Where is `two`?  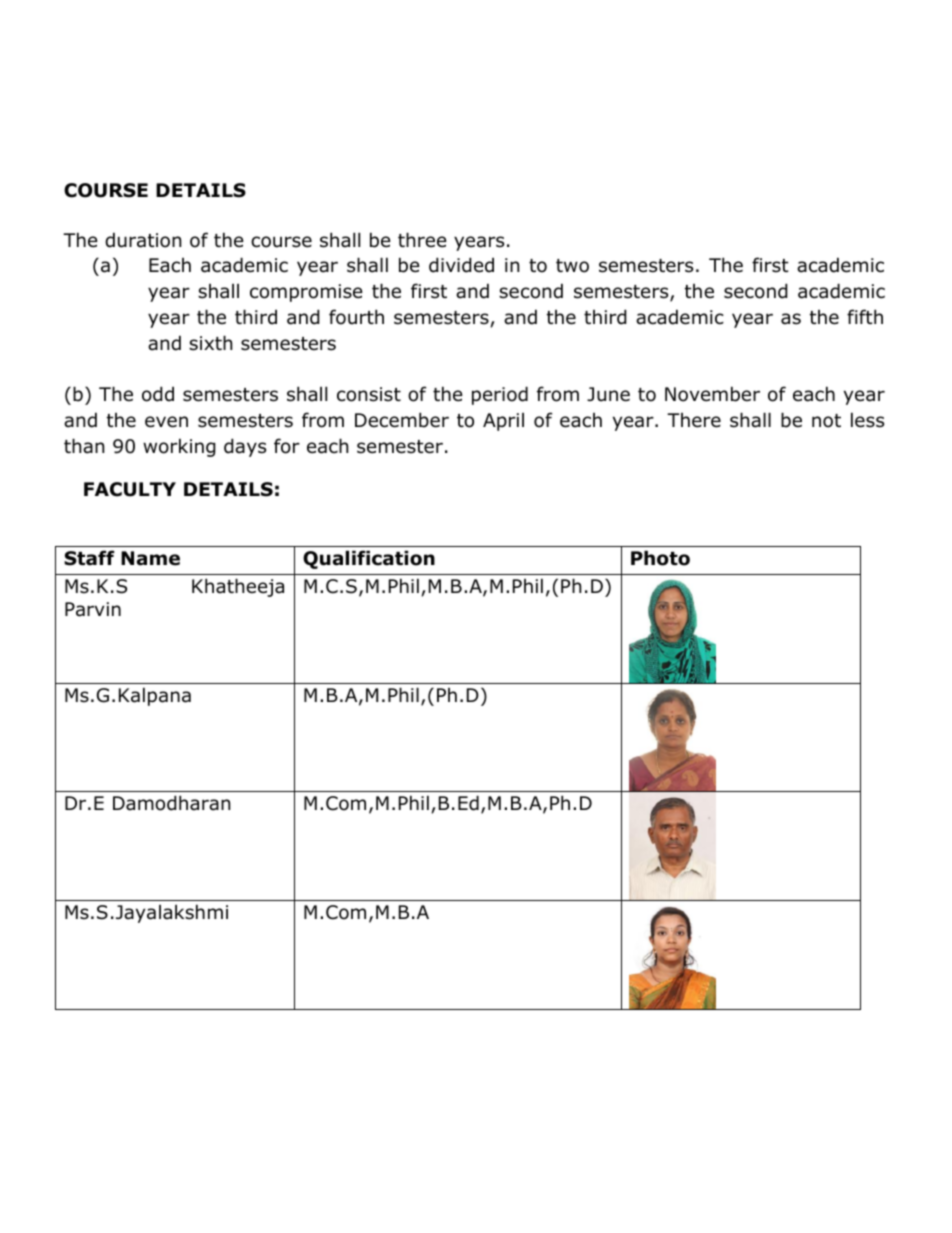 two is located at coordinates (572, 266).
